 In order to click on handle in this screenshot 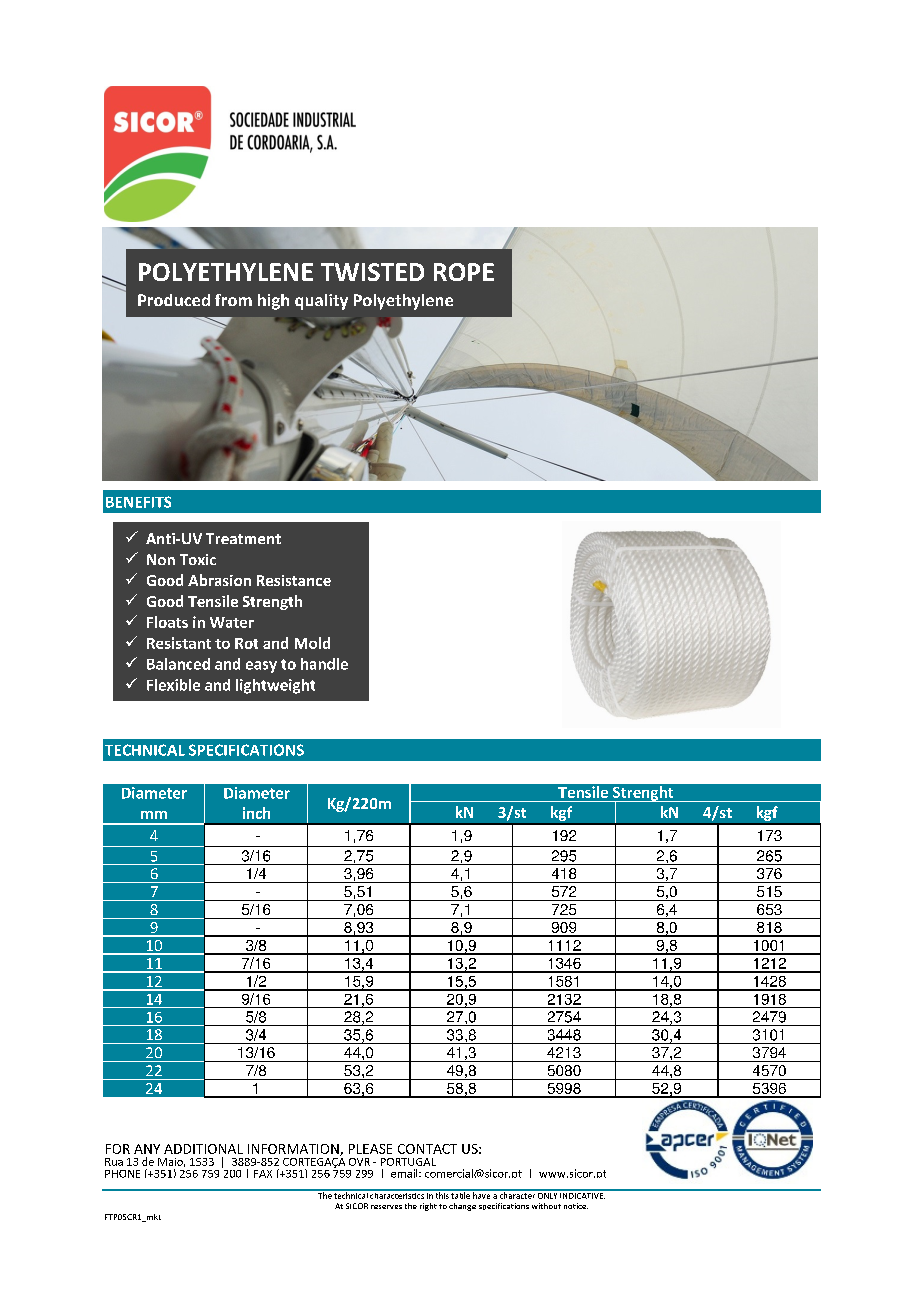, I will do `click(324, 664)`.
